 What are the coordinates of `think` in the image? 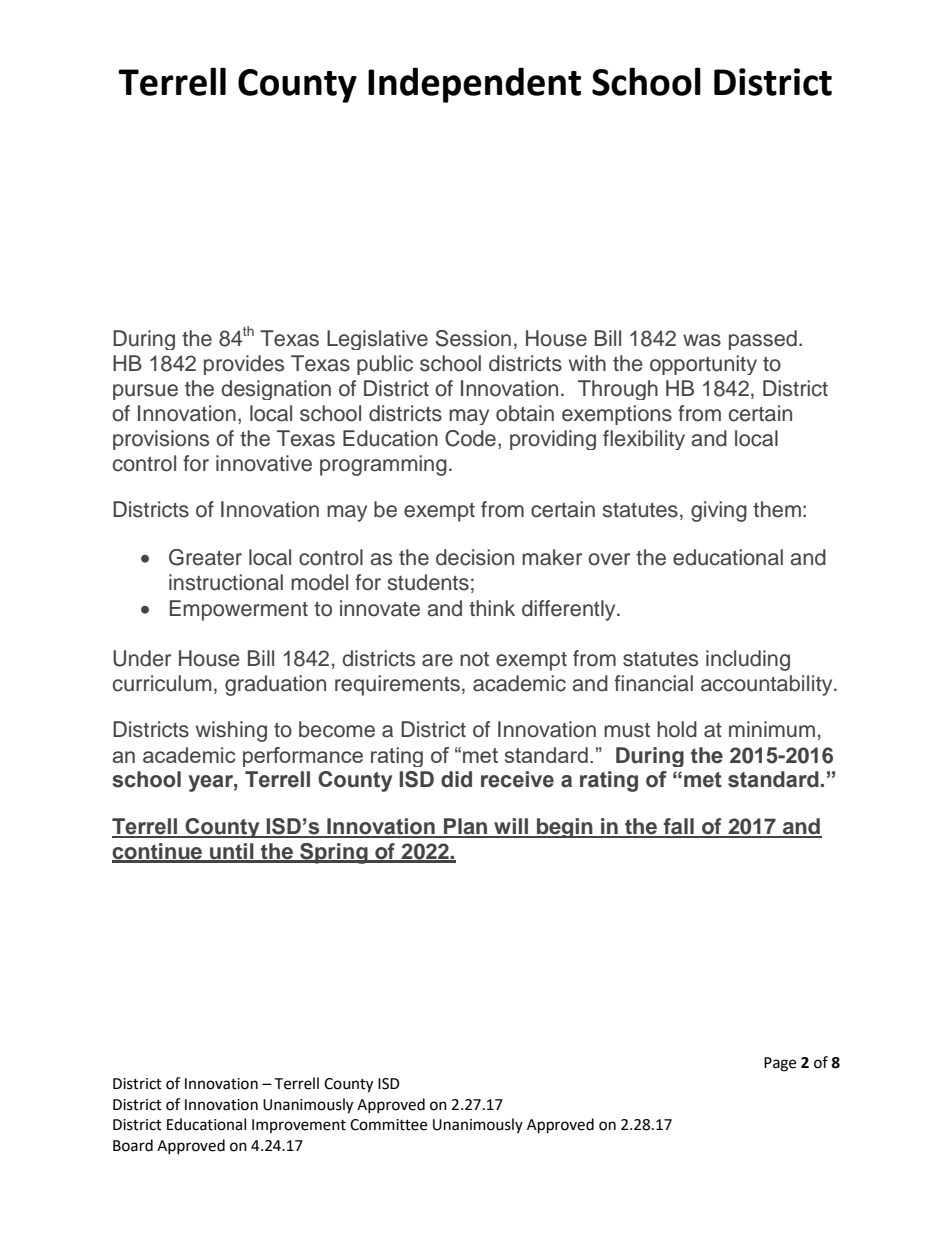 It's located at (492, 608).
